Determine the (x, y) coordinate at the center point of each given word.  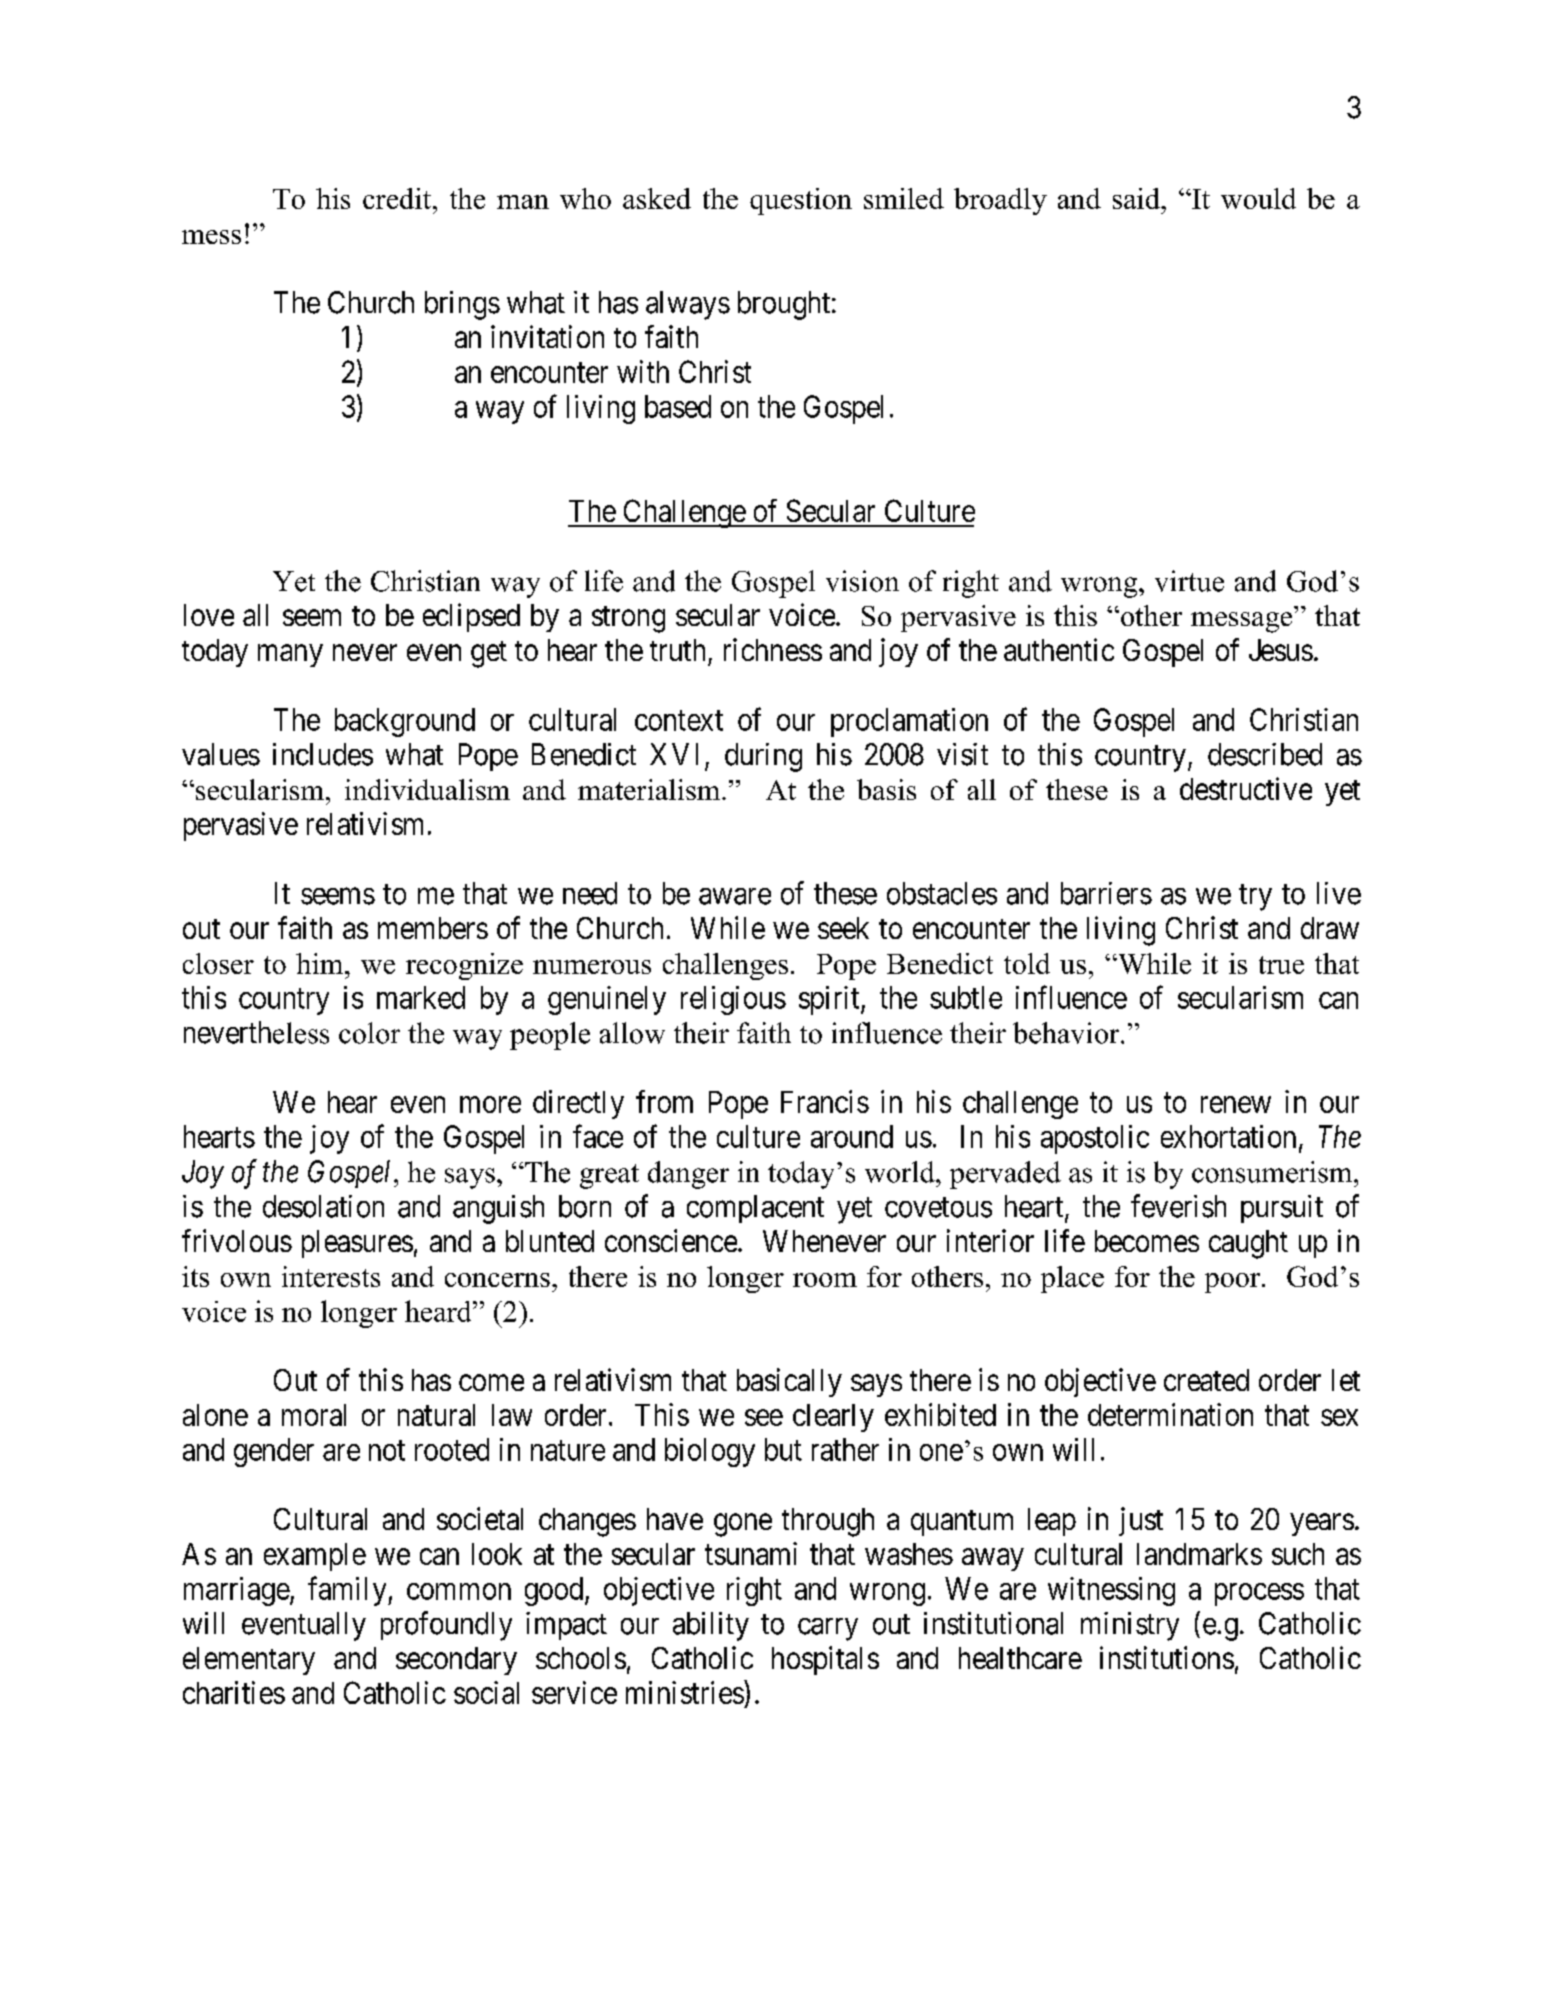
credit (397, 198)
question (801, 201)
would (1258, 198)
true (1281, 965)
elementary (249, 1661)
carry (828, 1629)
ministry (1130, 1626)
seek (843, 928)
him (321, 963)
